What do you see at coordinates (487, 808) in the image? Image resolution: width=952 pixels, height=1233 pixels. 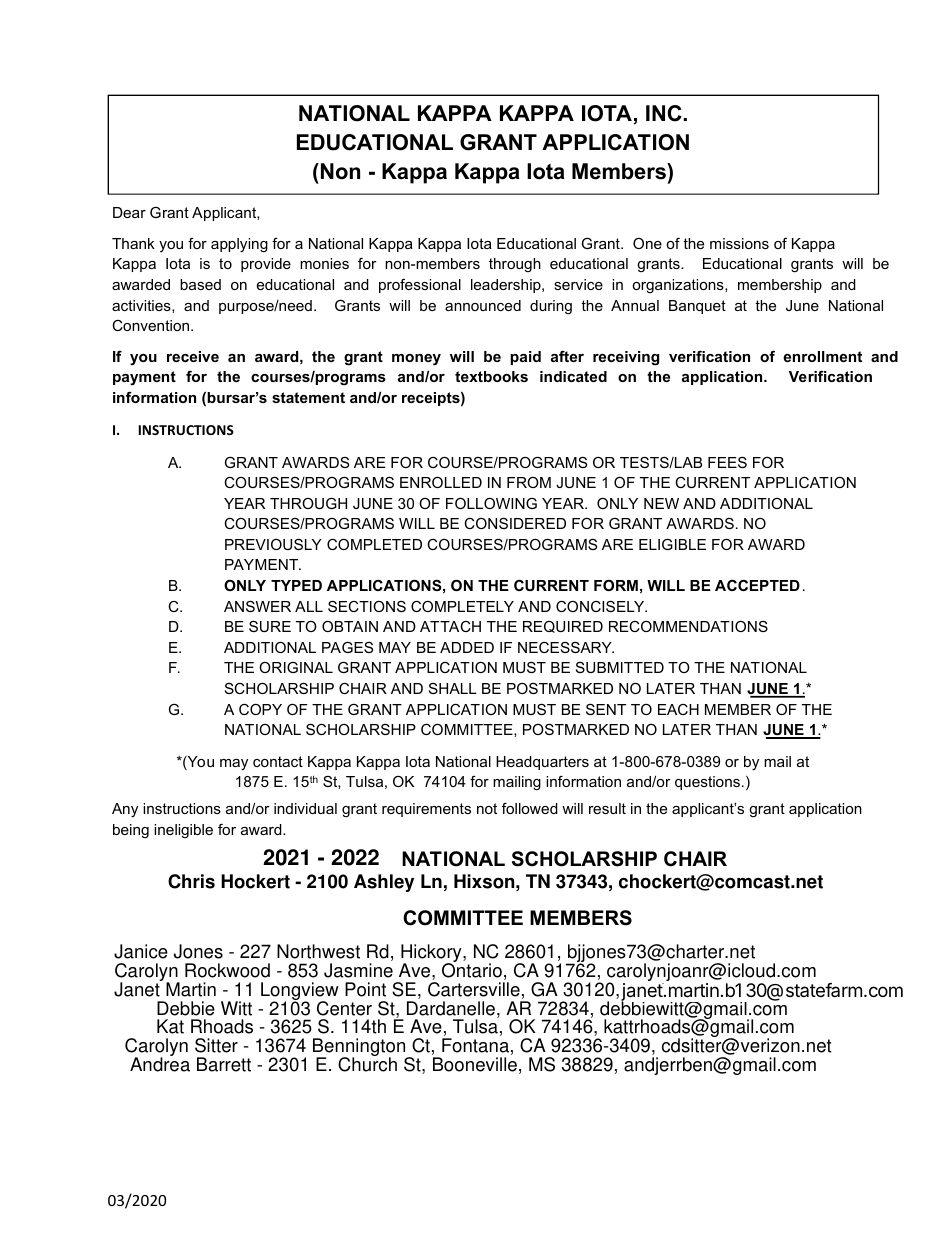 I see `not` at bounding box center [487, 808].
